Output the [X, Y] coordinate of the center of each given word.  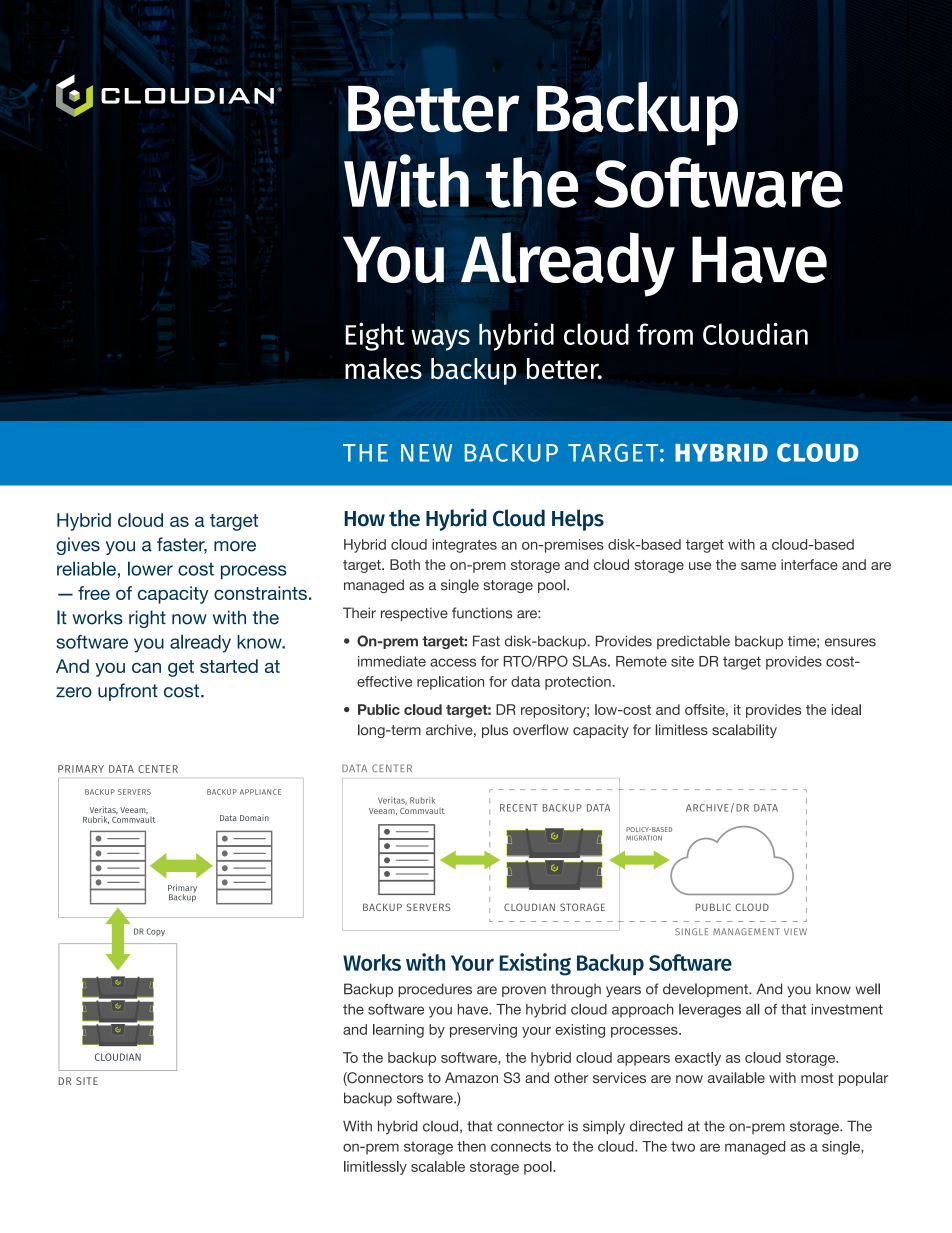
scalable [438, 1166]
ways [441, 340]
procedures [435, 990]
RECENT [519, 808]
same [758, 566]
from [665, 334]
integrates [464, 546]
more [235, 546]
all [753, 1009]
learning [398, 1031]
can [146, 668]
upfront [128, 692]
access [453, 662]
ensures [850, 642]
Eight [375, 336]
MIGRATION [644, 838]
